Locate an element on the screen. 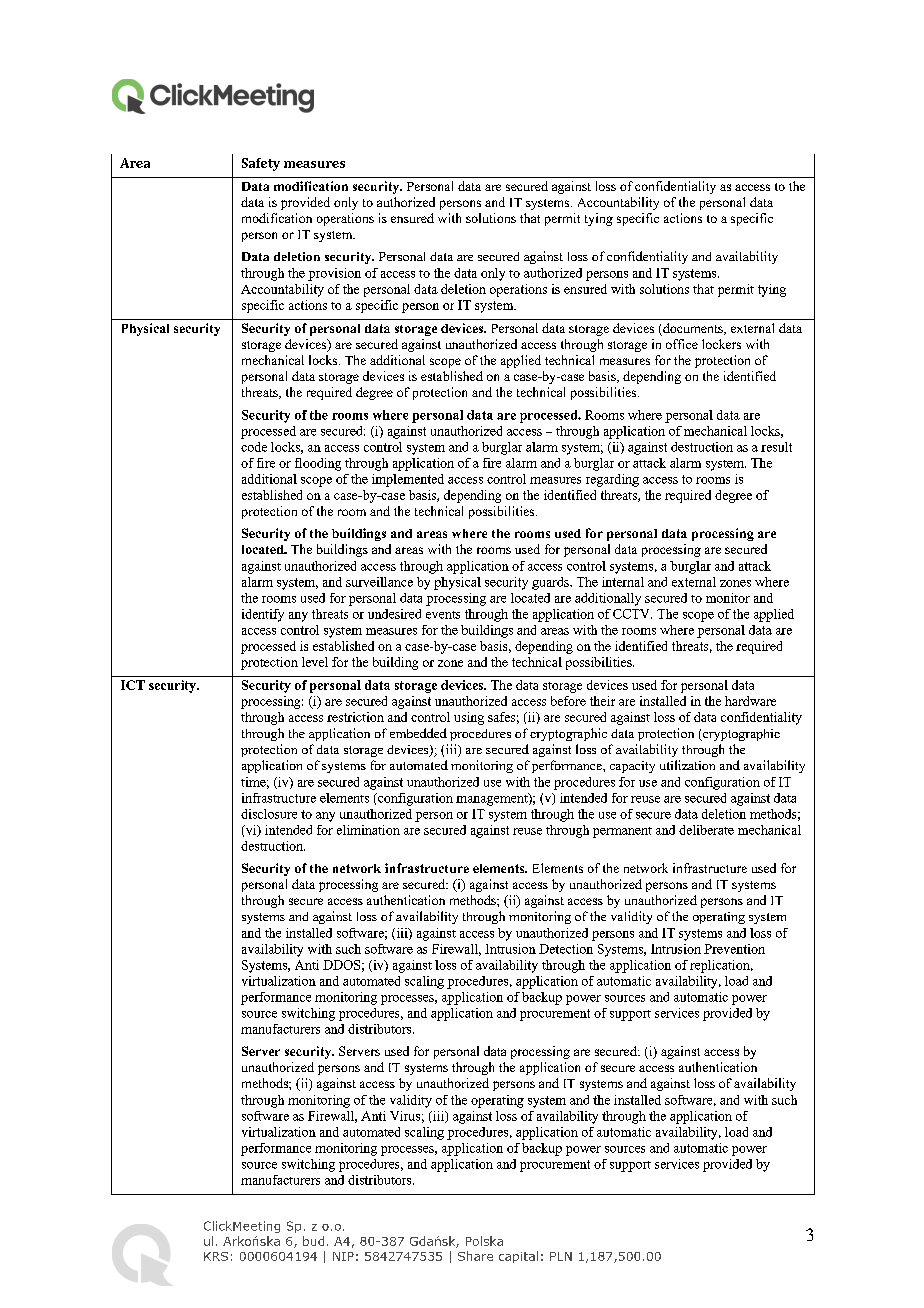 This screenshot has height=1308, width=924. Share is located at coordinates (475, 1256).
